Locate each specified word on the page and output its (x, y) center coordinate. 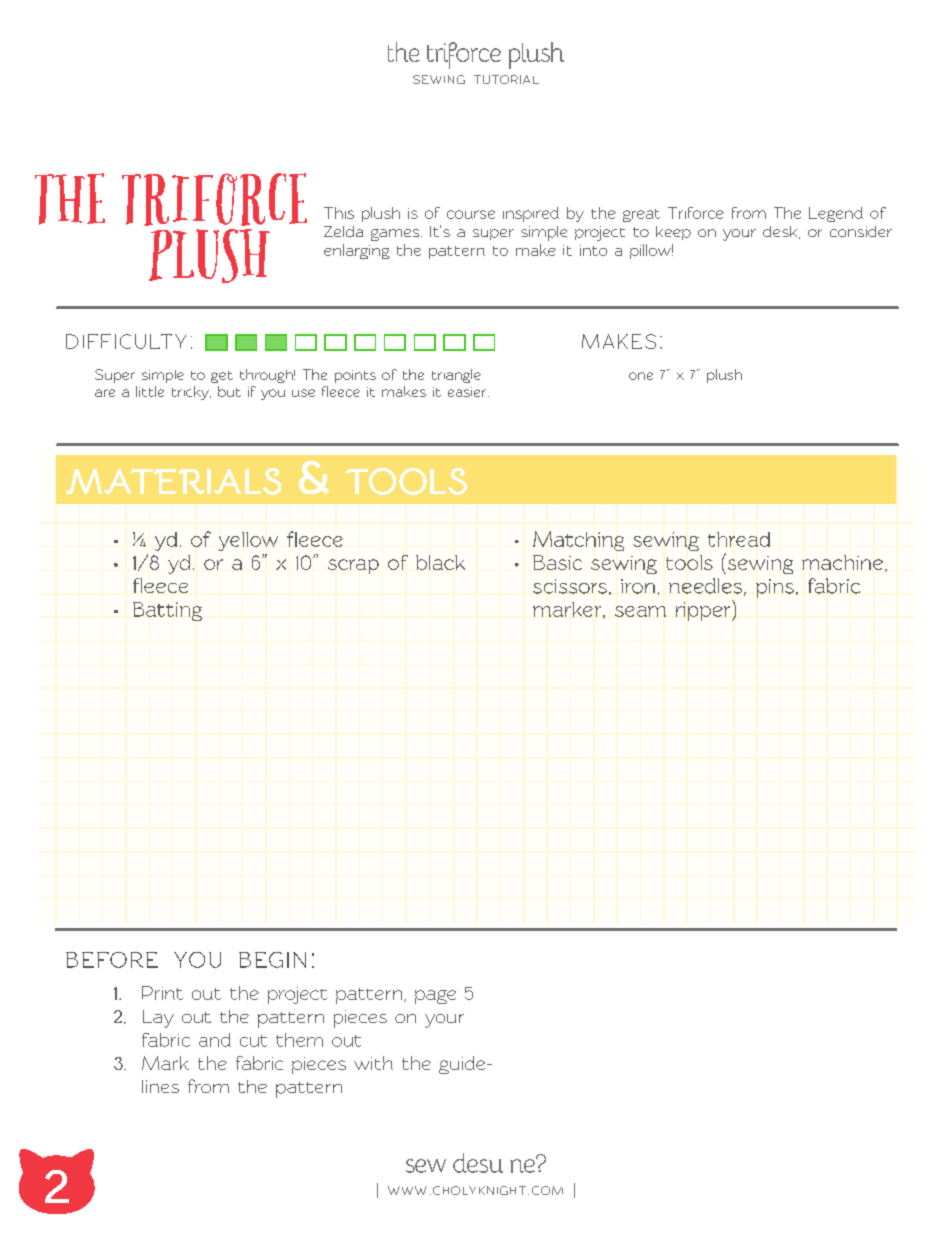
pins (775, 588)
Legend (836, 214)
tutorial (506, 79)
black (440, 562)
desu (478, 1163)
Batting (167, 611)
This (339, 213)
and (215, 1040)
